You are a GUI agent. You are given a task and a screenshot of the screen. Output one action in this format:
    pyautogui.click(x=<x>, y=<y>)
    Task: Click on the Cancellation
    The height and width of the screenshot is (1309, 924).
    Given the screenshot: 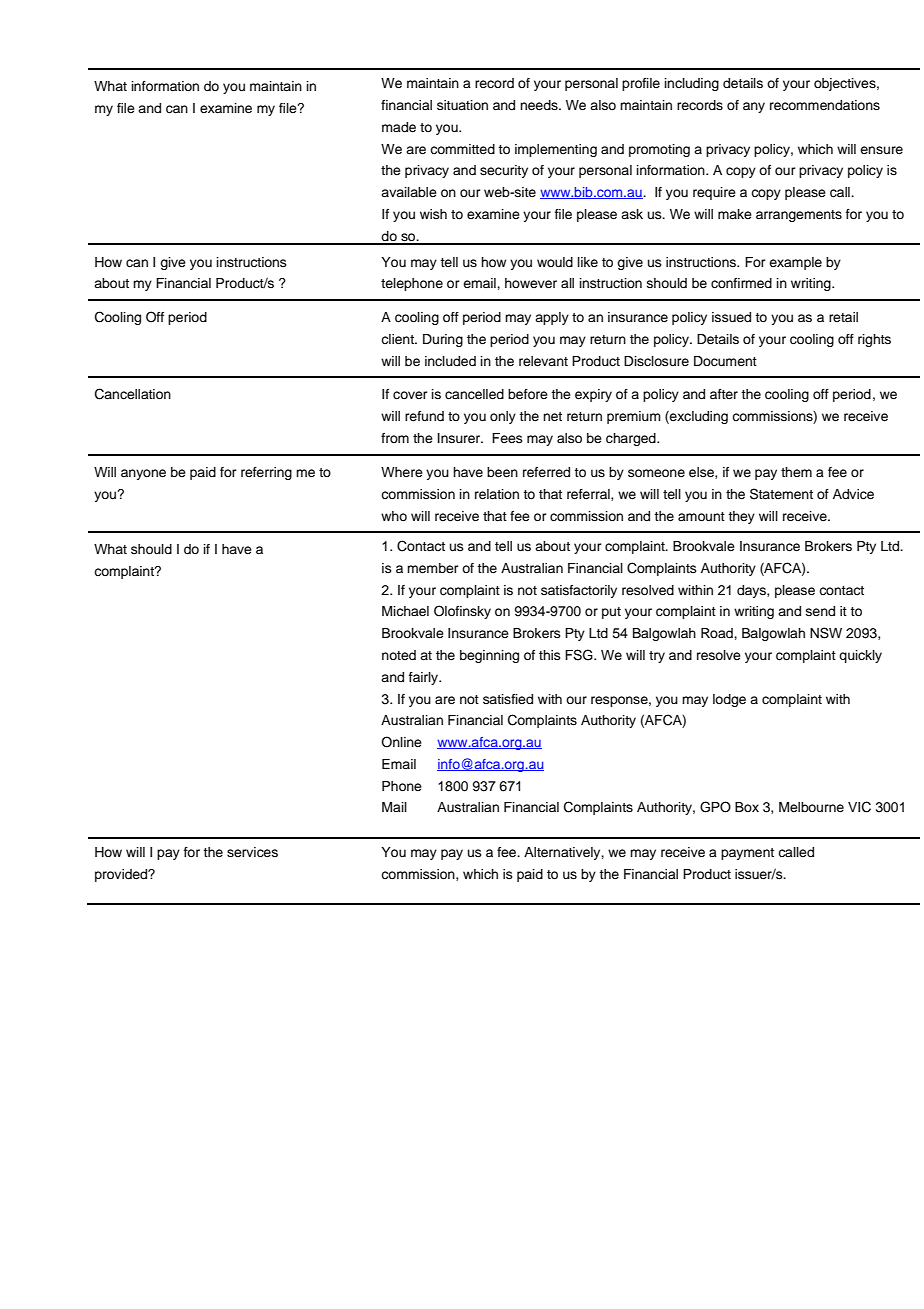 What is the action you would take?
    pyautogui.click(x=133, y=394)
